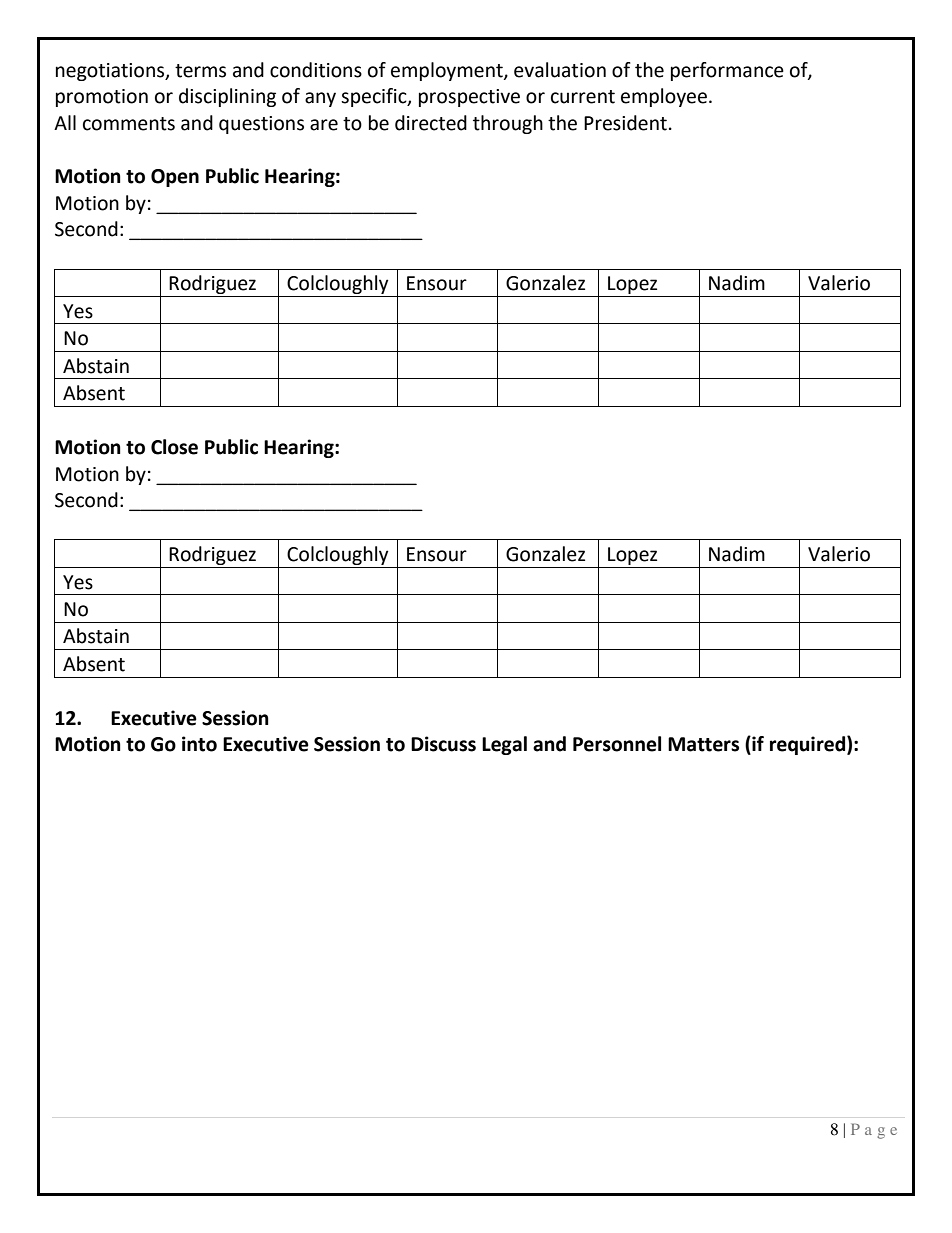 Image resolution: width=952 pixels, height=1233 pixels. I want to click on are, so click(324, 125).
